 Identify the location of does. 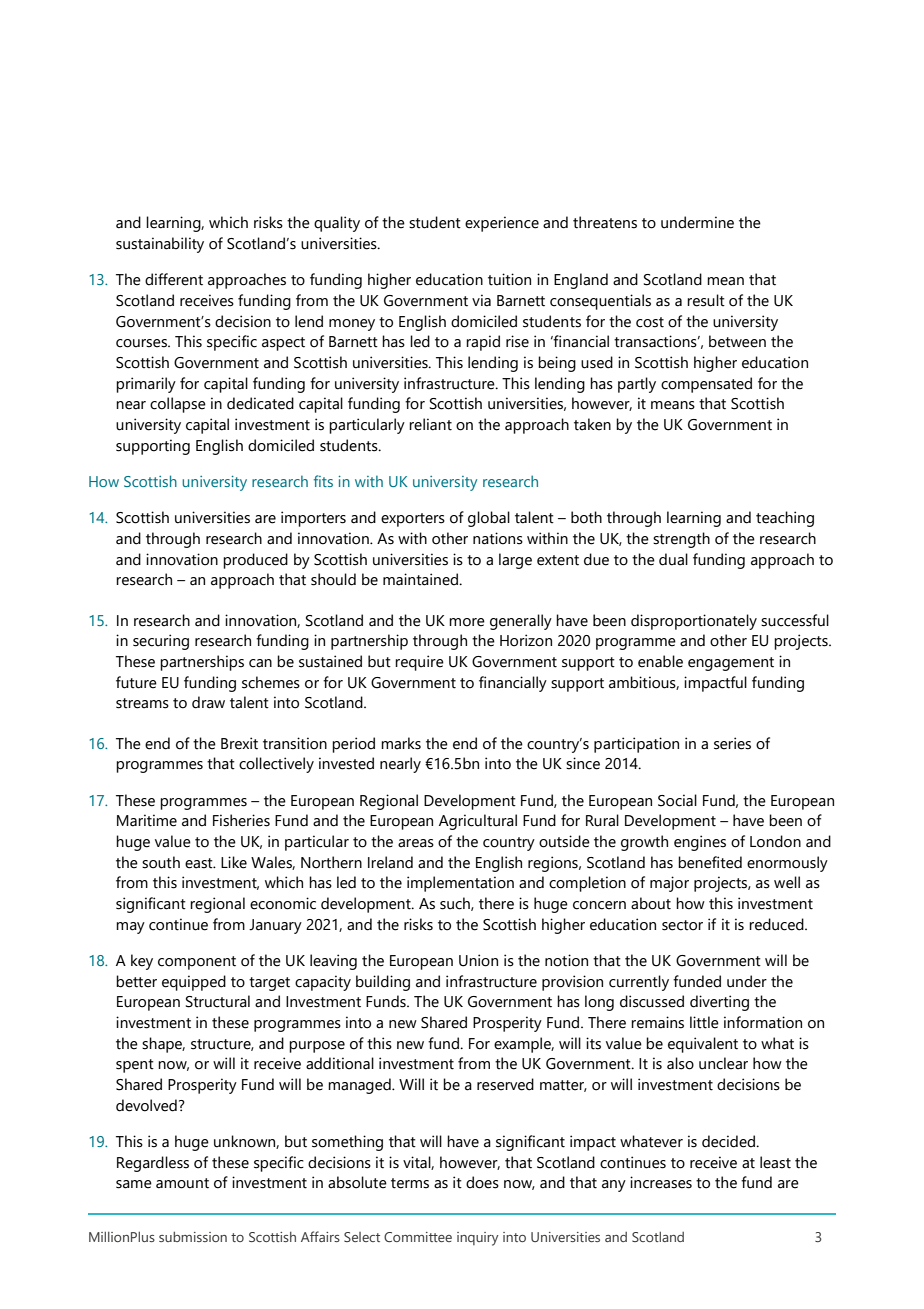
(482, 1182).
